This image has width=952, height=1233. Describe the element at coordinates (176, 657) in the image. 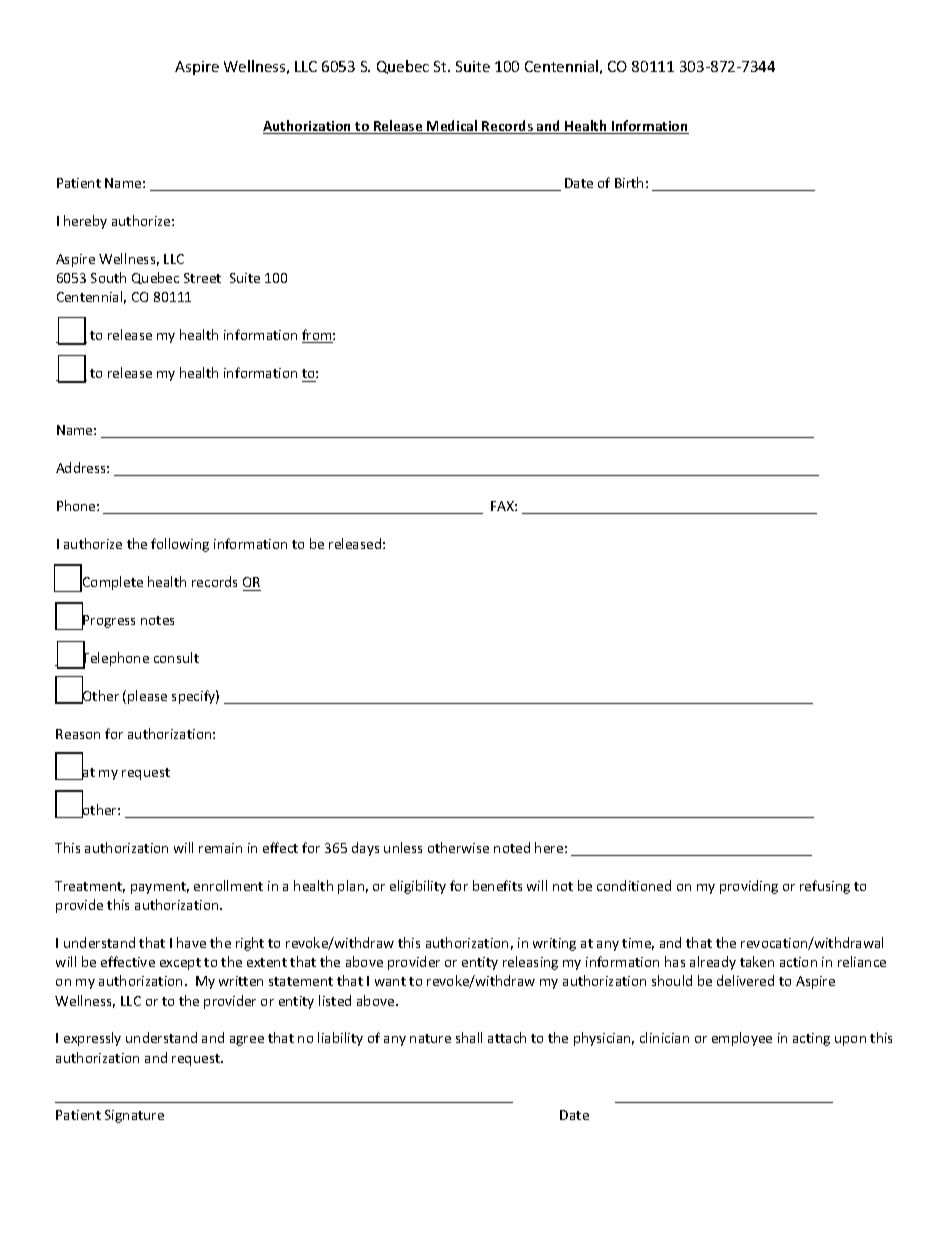

I see `consult` at that location.
